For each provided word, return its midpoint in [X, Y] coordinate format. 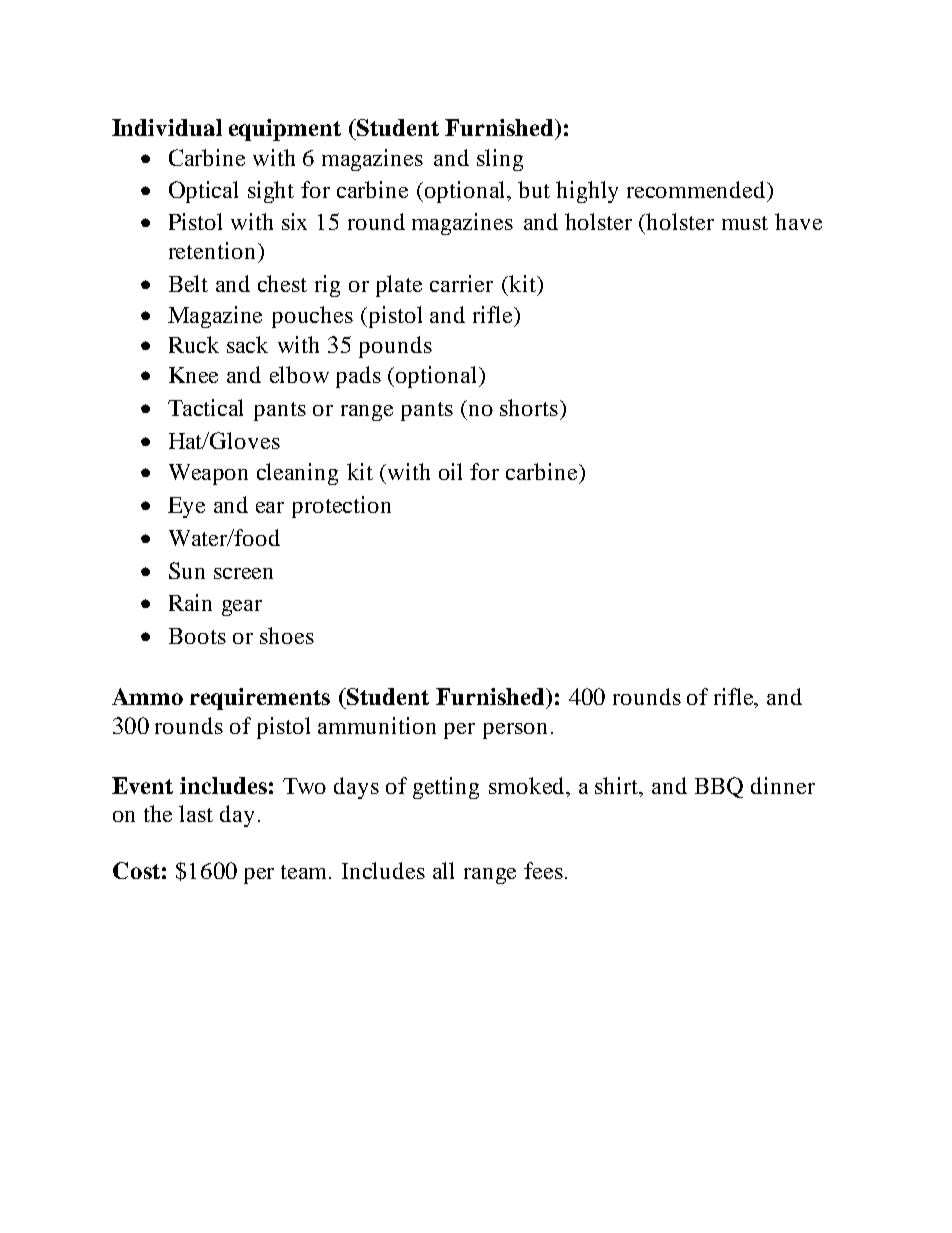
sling [500, 160]
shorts [529, 407]
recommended [697, 189]
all [443, 870]
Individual [167, 127]
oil [450, 471]
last [196, 813]
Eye [186, 507]
